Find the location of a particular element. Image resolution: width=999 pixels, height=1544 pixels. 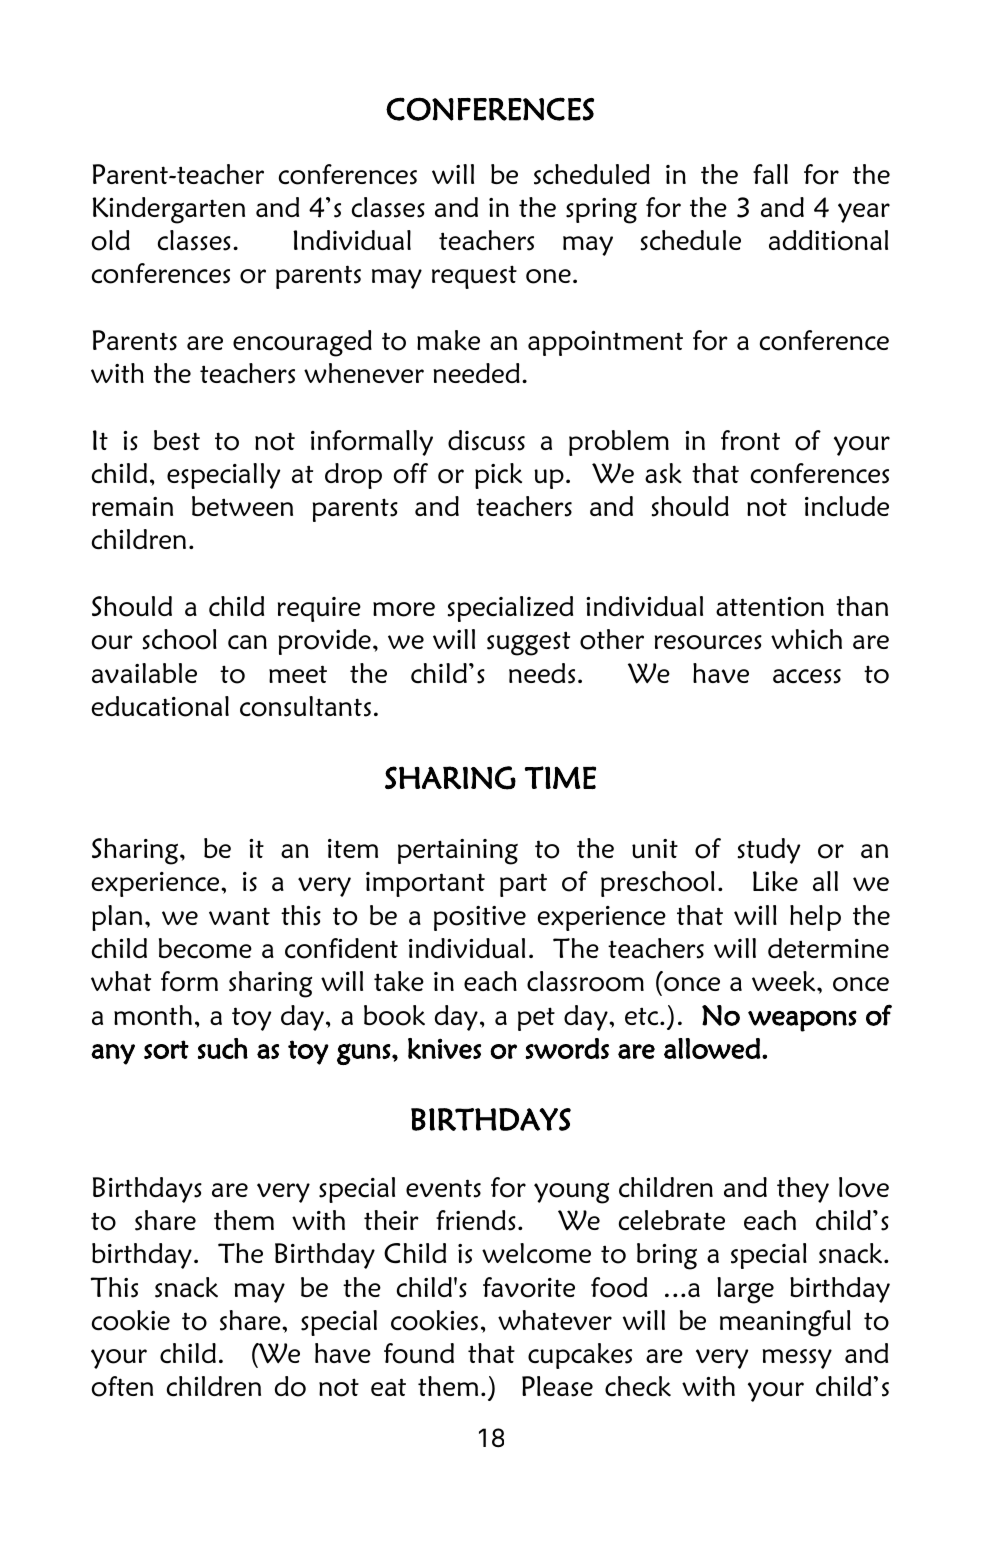

educational is located at coordinates (160, 706).
